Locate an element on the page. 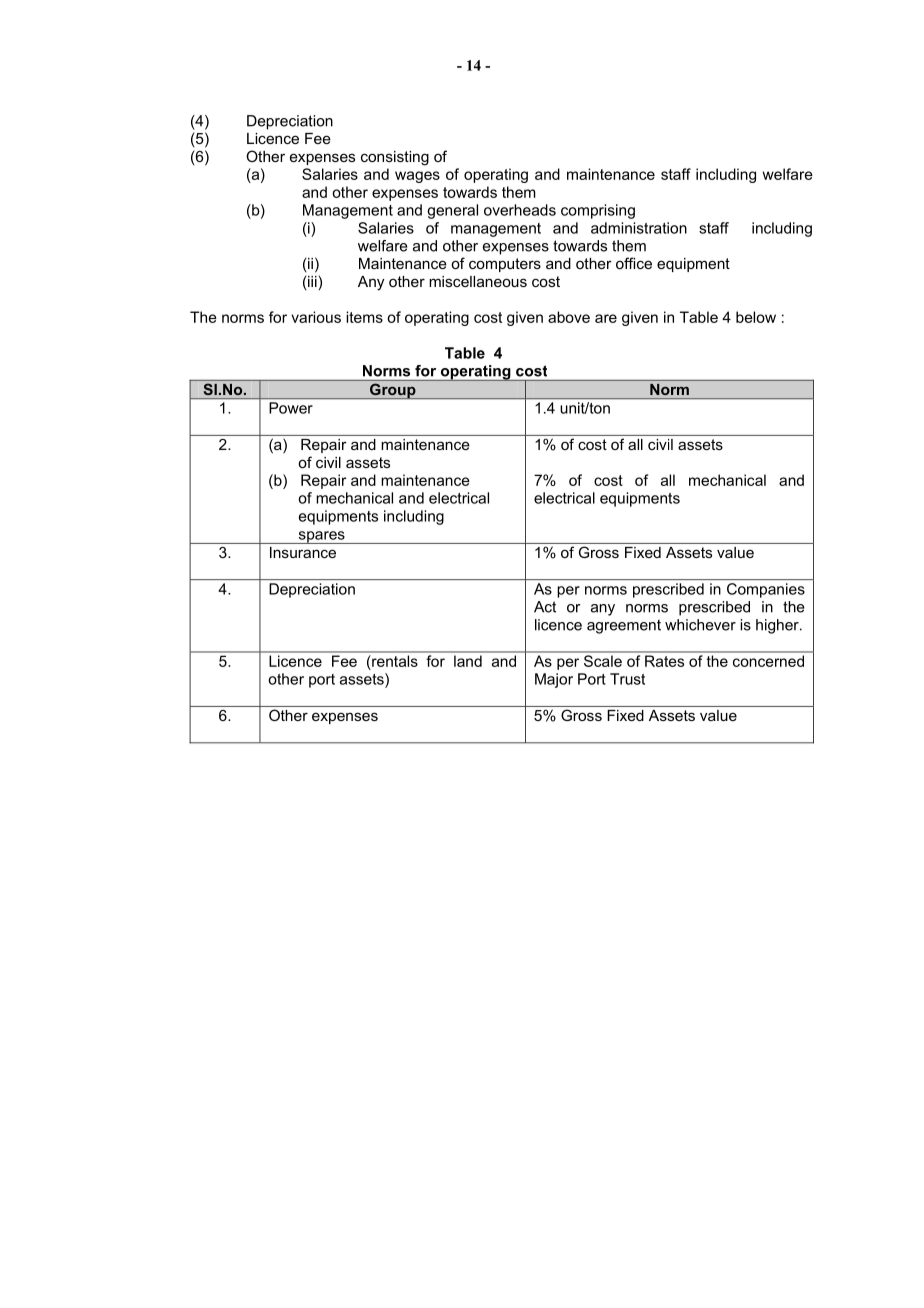 The width and height of the image is (924, 1308). spares is located at coordinates (321, 537).
